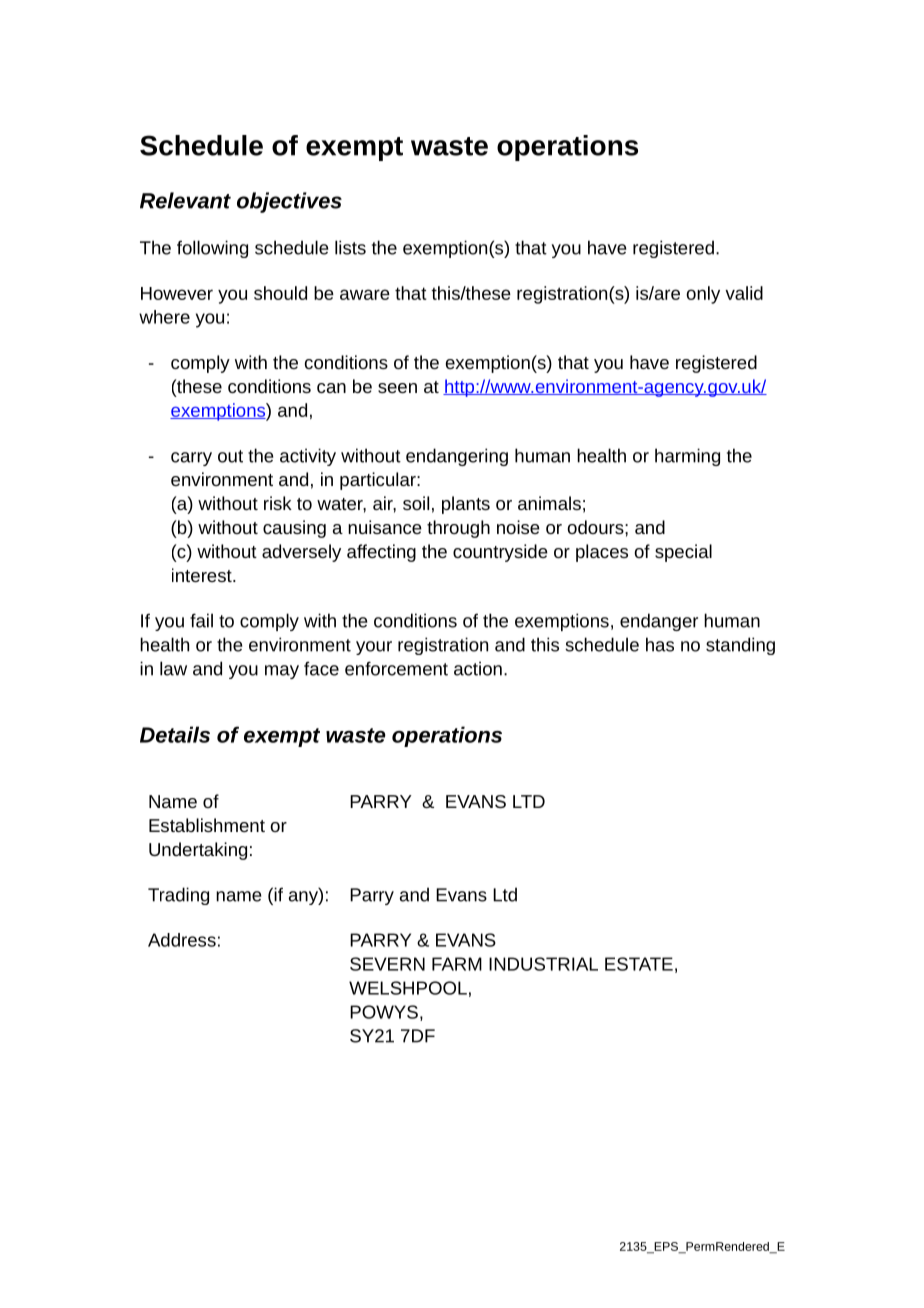 The image size is (924, 1308). Describe the element at coordinates (660, 644) in the page. I see `has` at that location.
